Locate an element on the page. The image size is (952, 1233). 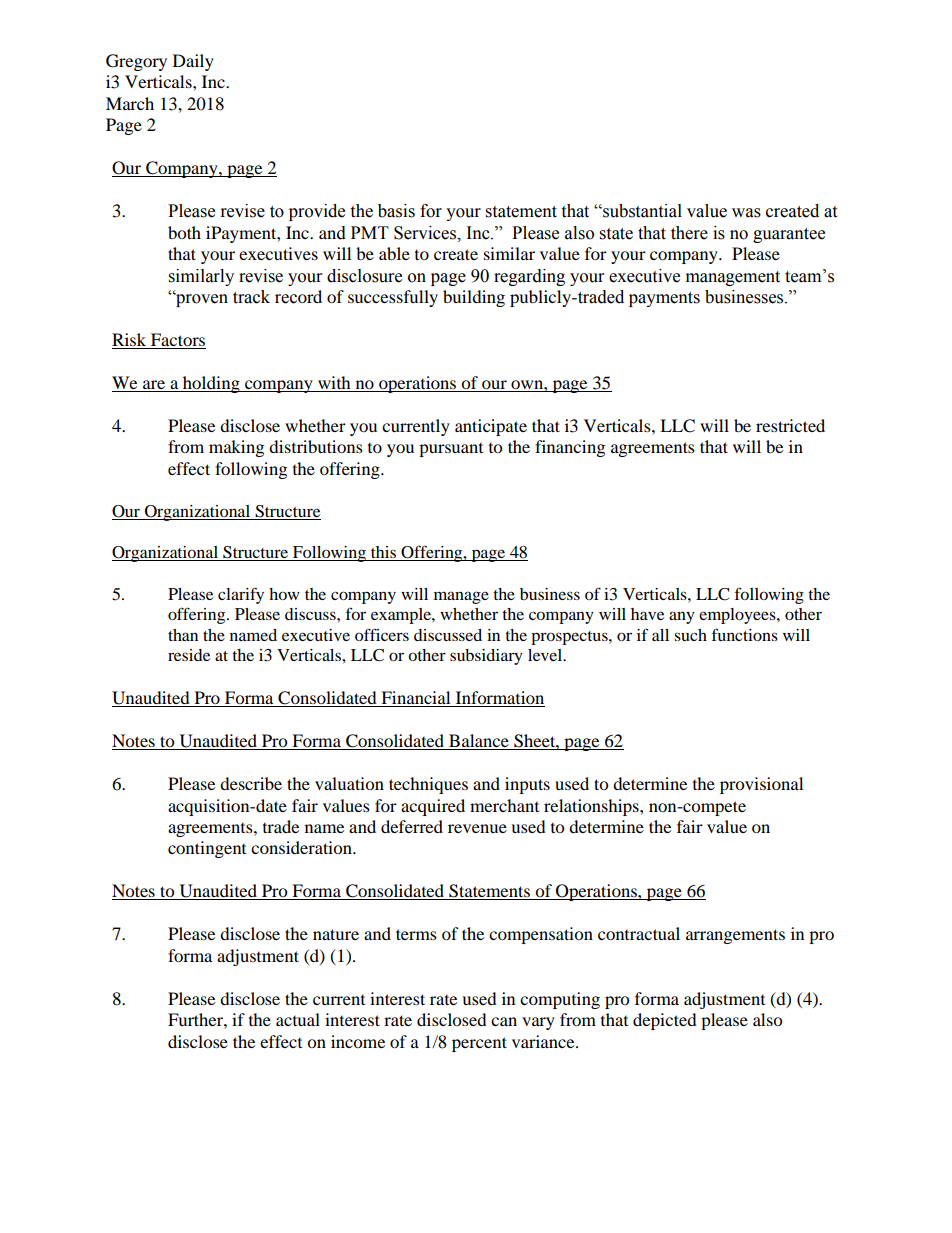
income is located at coordinates (358, 1041).
